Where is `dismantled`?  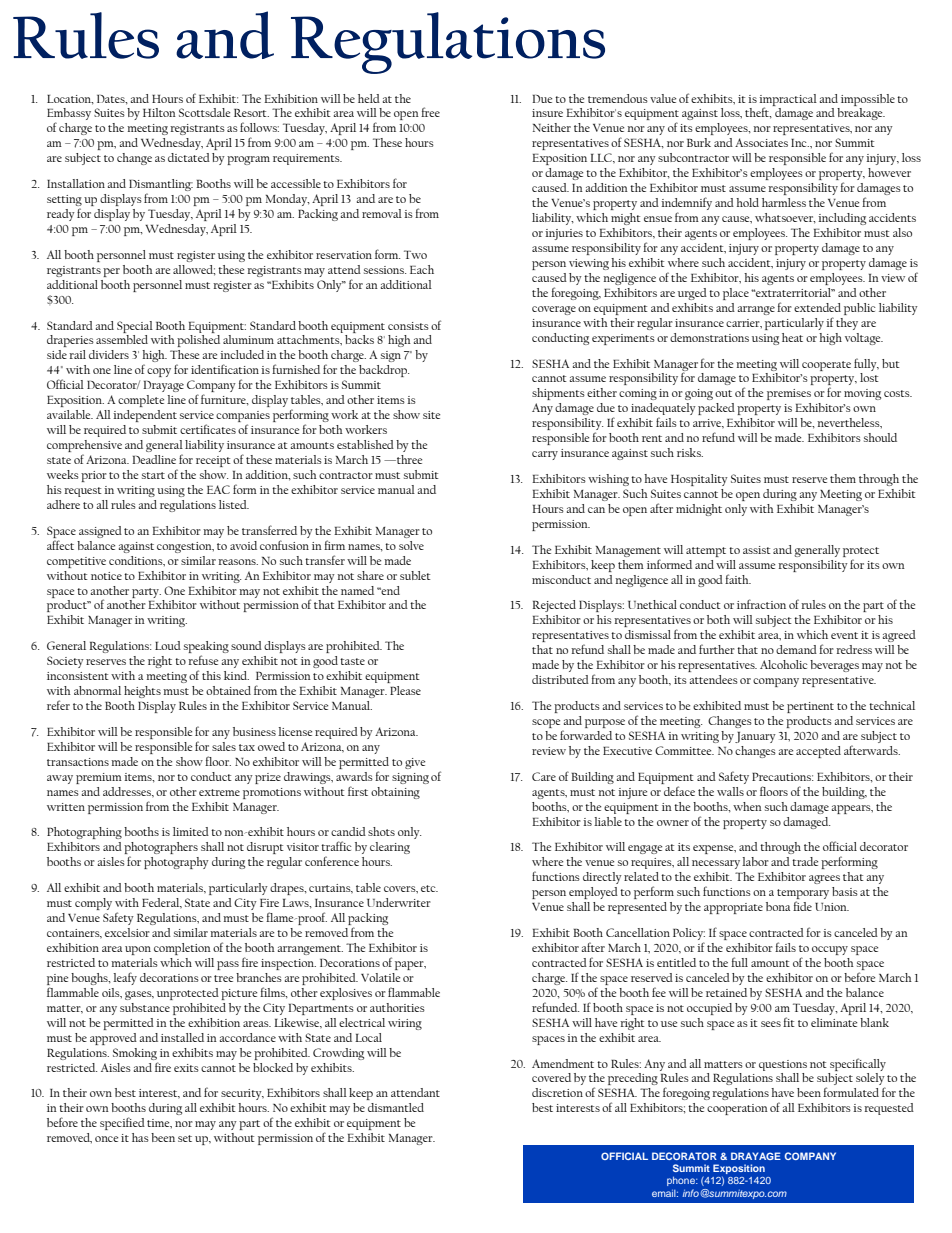 dismantled is located at coordinates (396, 1107).
